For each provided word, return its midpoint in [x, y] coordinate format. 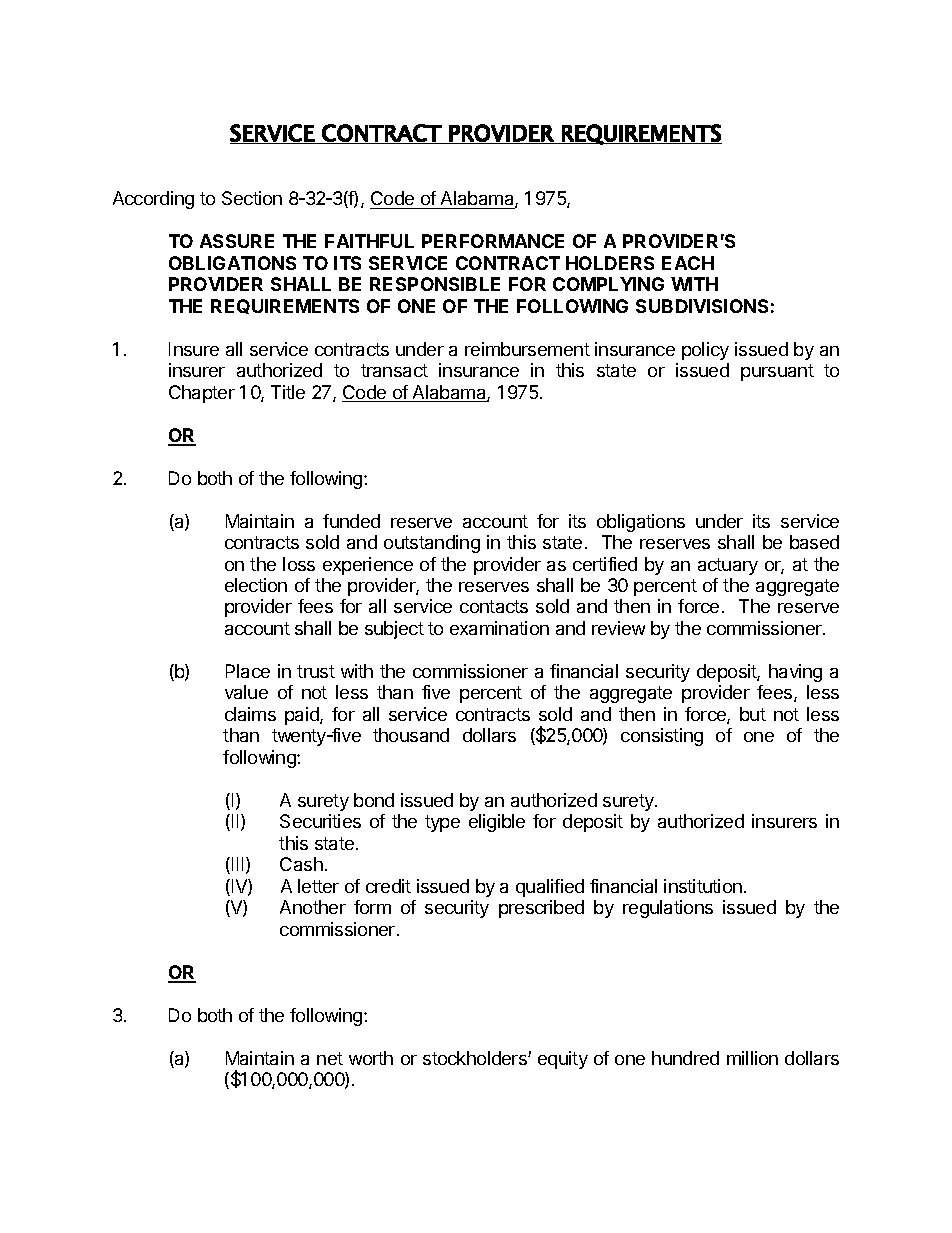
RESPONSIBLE [435, 284]
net [330, 1058]
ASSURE [237, 241]
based [814, 542]
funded [351, 521]
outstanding [432, 544]
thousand [411, 735]
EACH [688, 263]
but [753, 714]
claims [250, 714]
